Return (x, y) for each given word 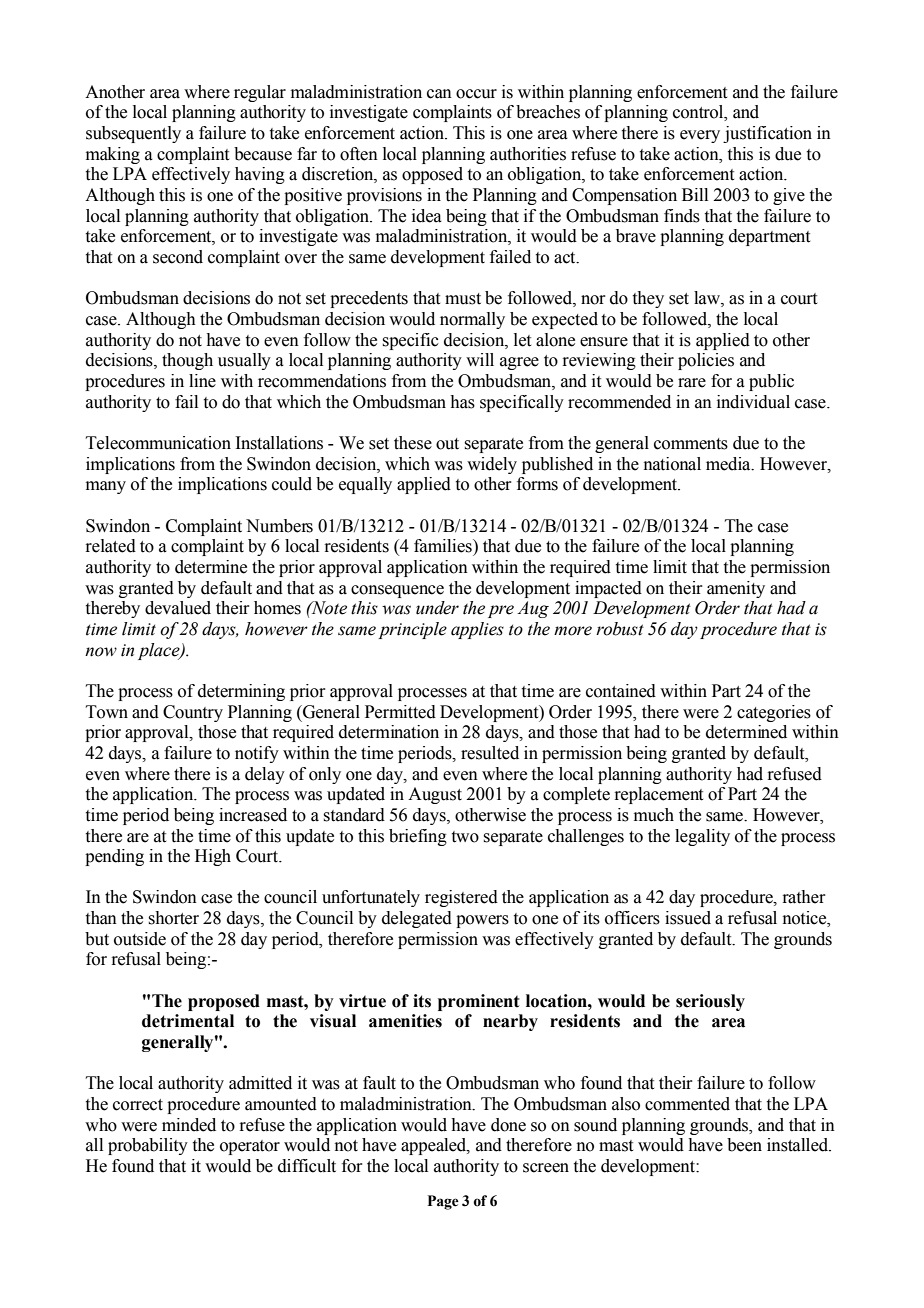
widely (492, 465)
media (729, 464)
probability (148, 1146)
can (439, 94)
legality (702, 837)
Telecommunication (158, 443)
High (213, 857)
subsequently (133, 134)
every (700, 136)
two (465, 837)
